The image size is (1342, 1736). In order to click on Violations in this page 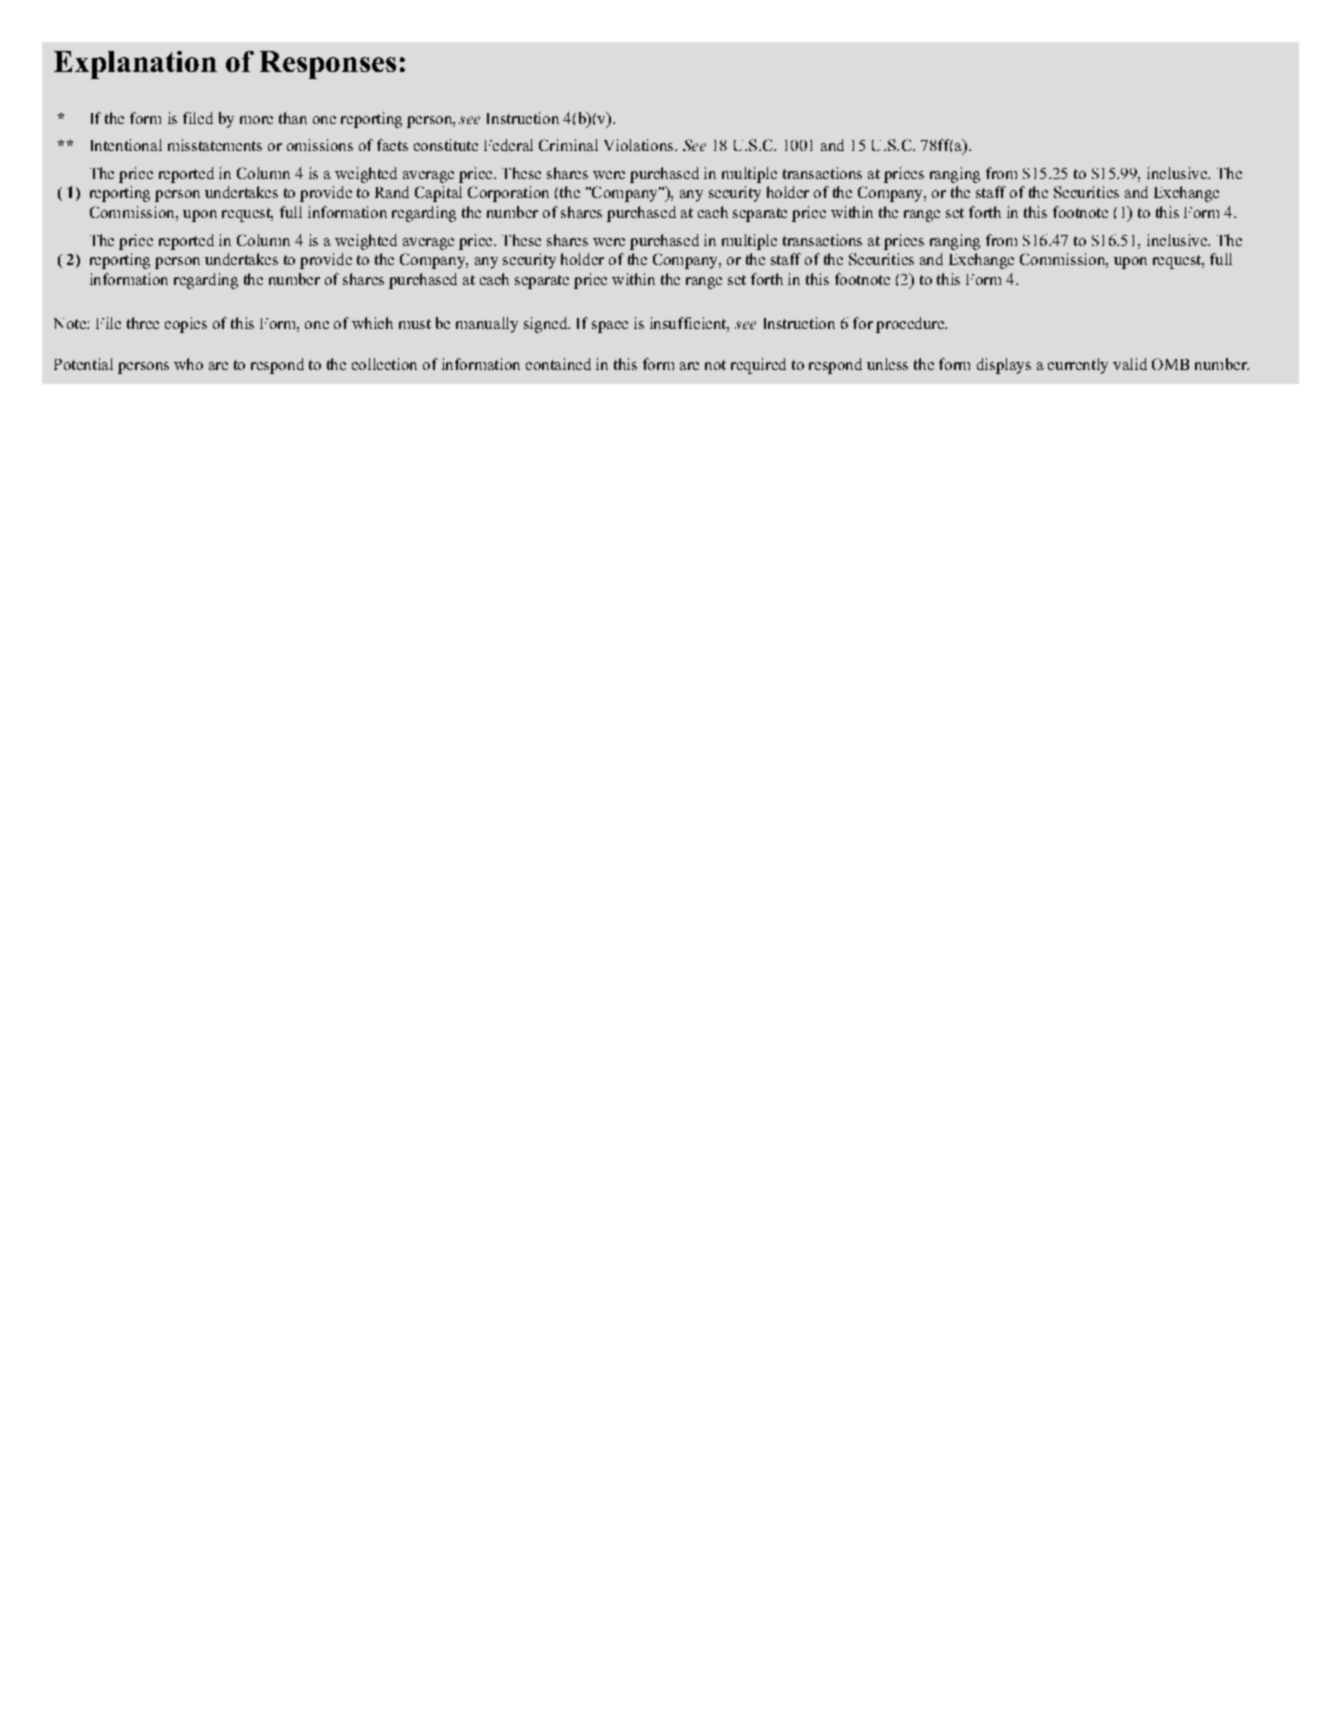, I will do `click(640, 145)`.
